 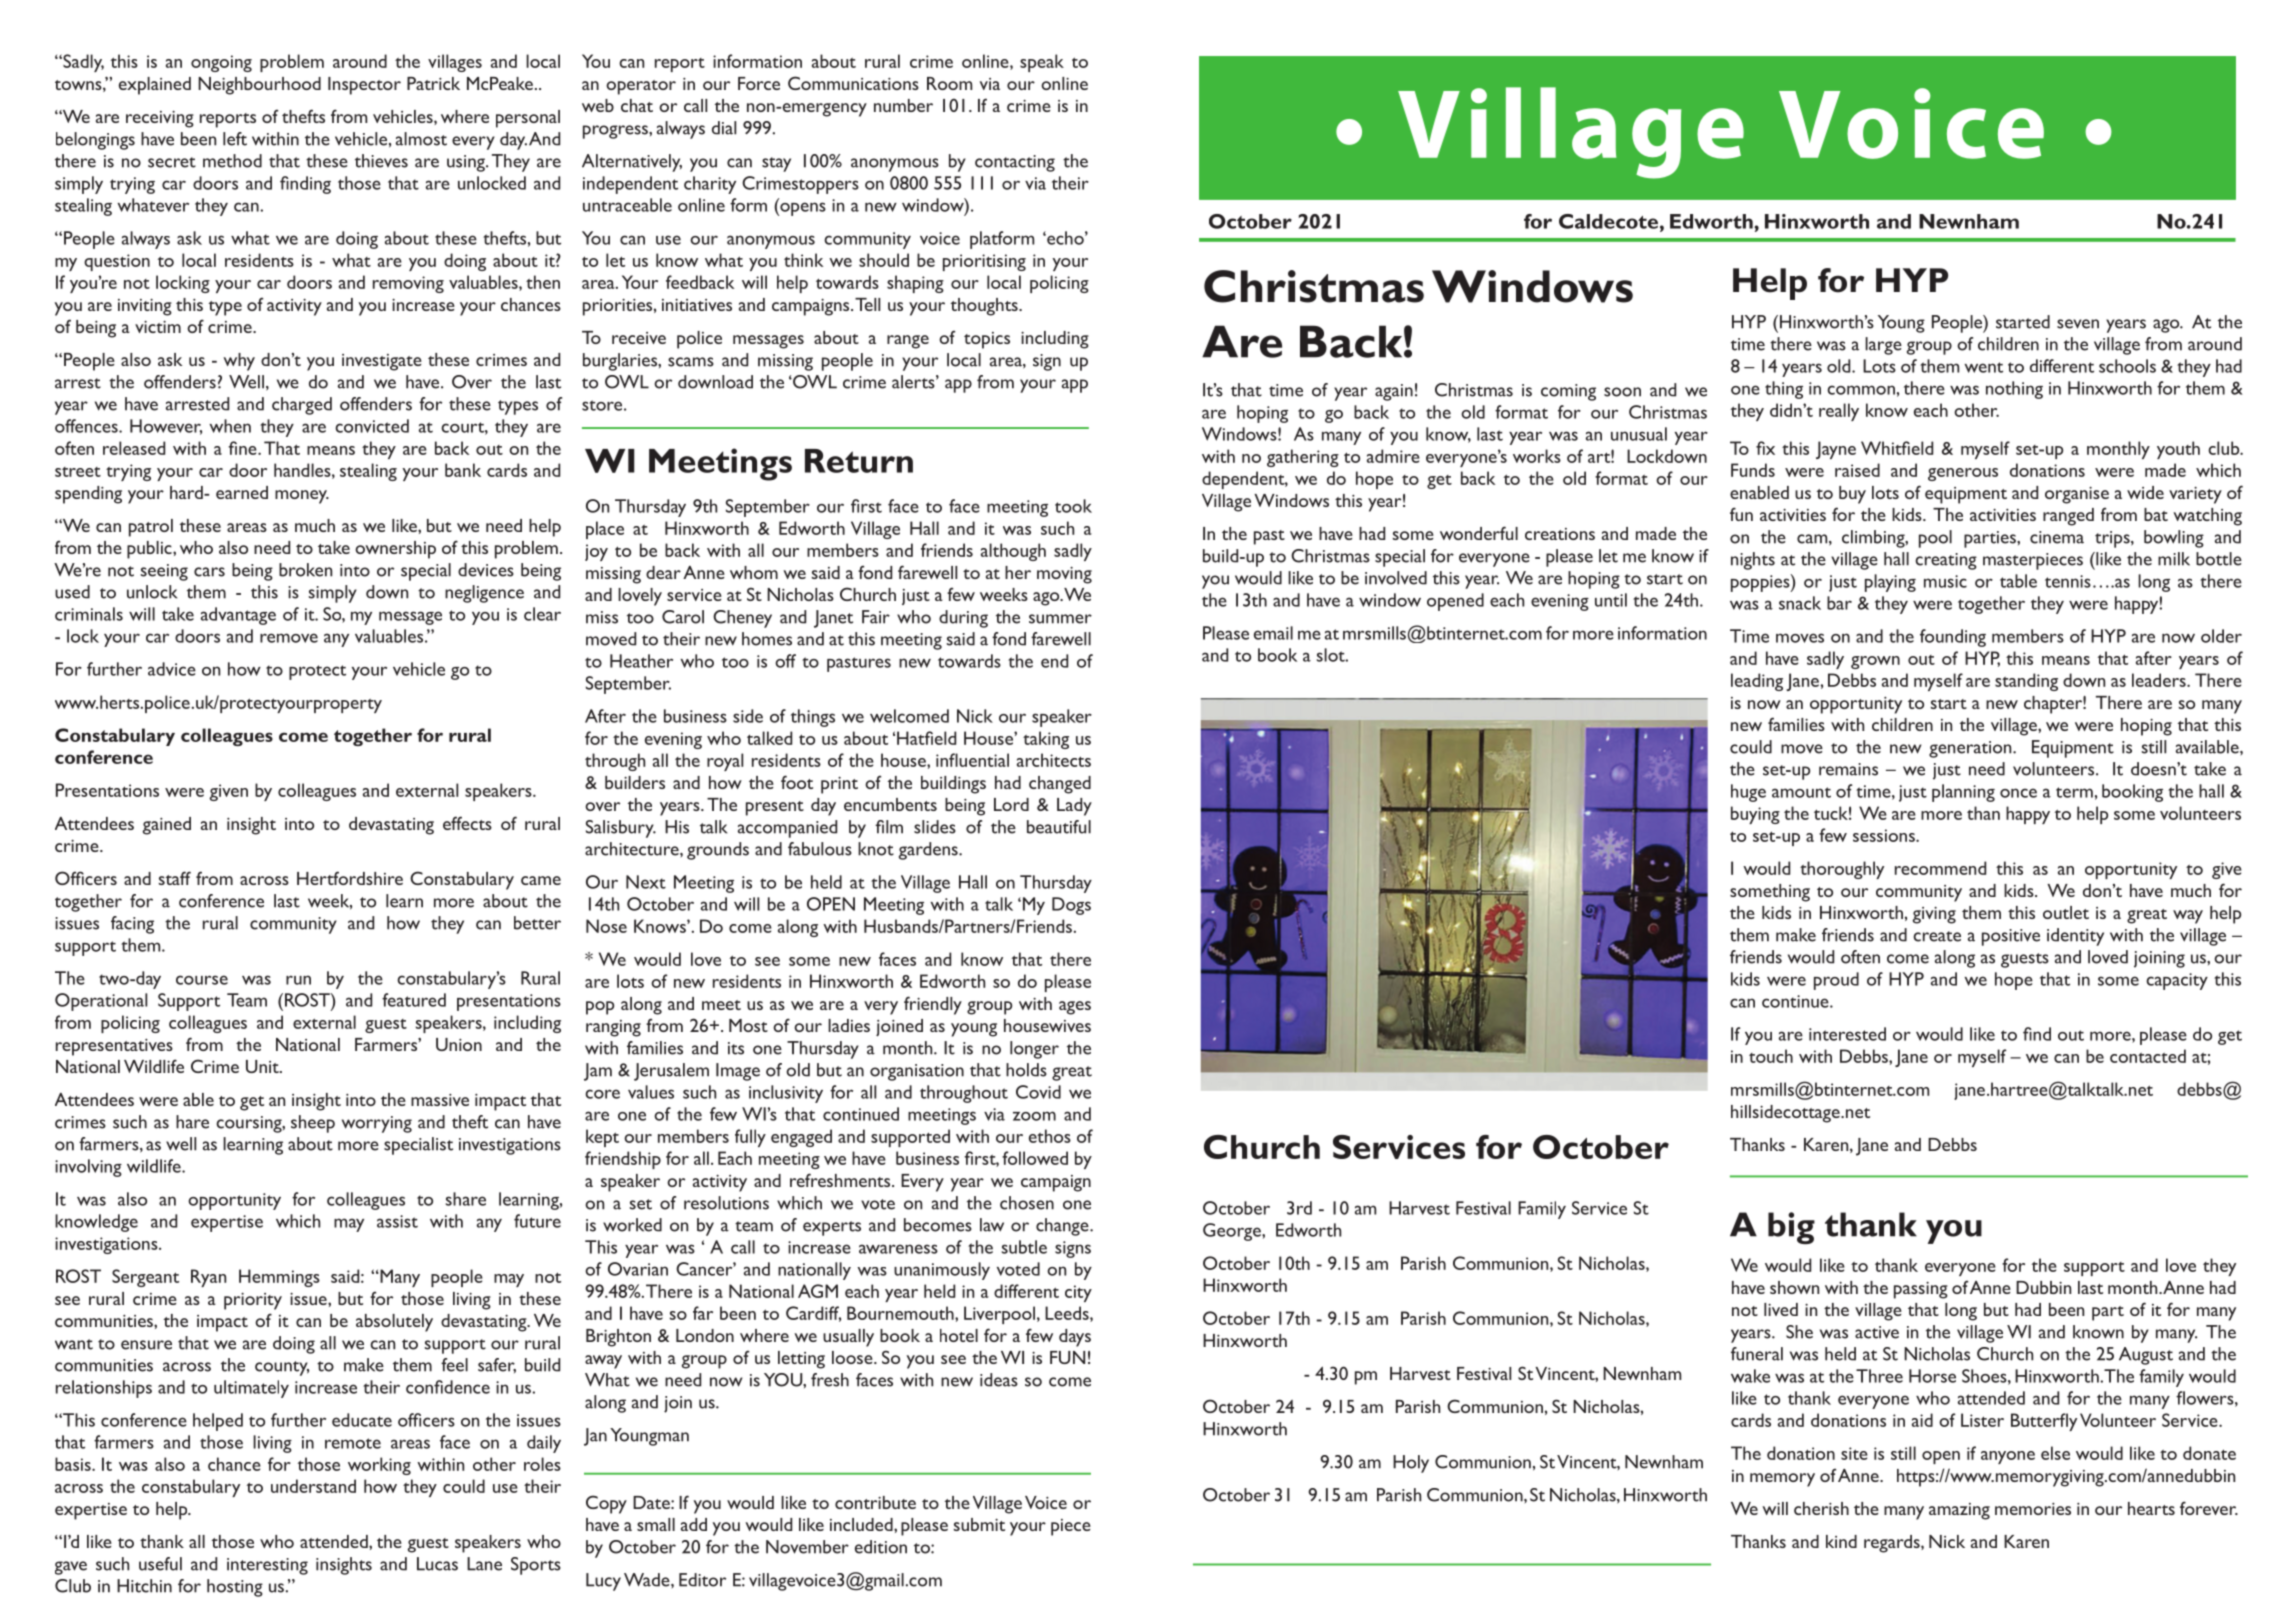 What do you see at coordinates (2078, 324) in the screenshot?
I see `seven` at bounding box center [2078, 324].
